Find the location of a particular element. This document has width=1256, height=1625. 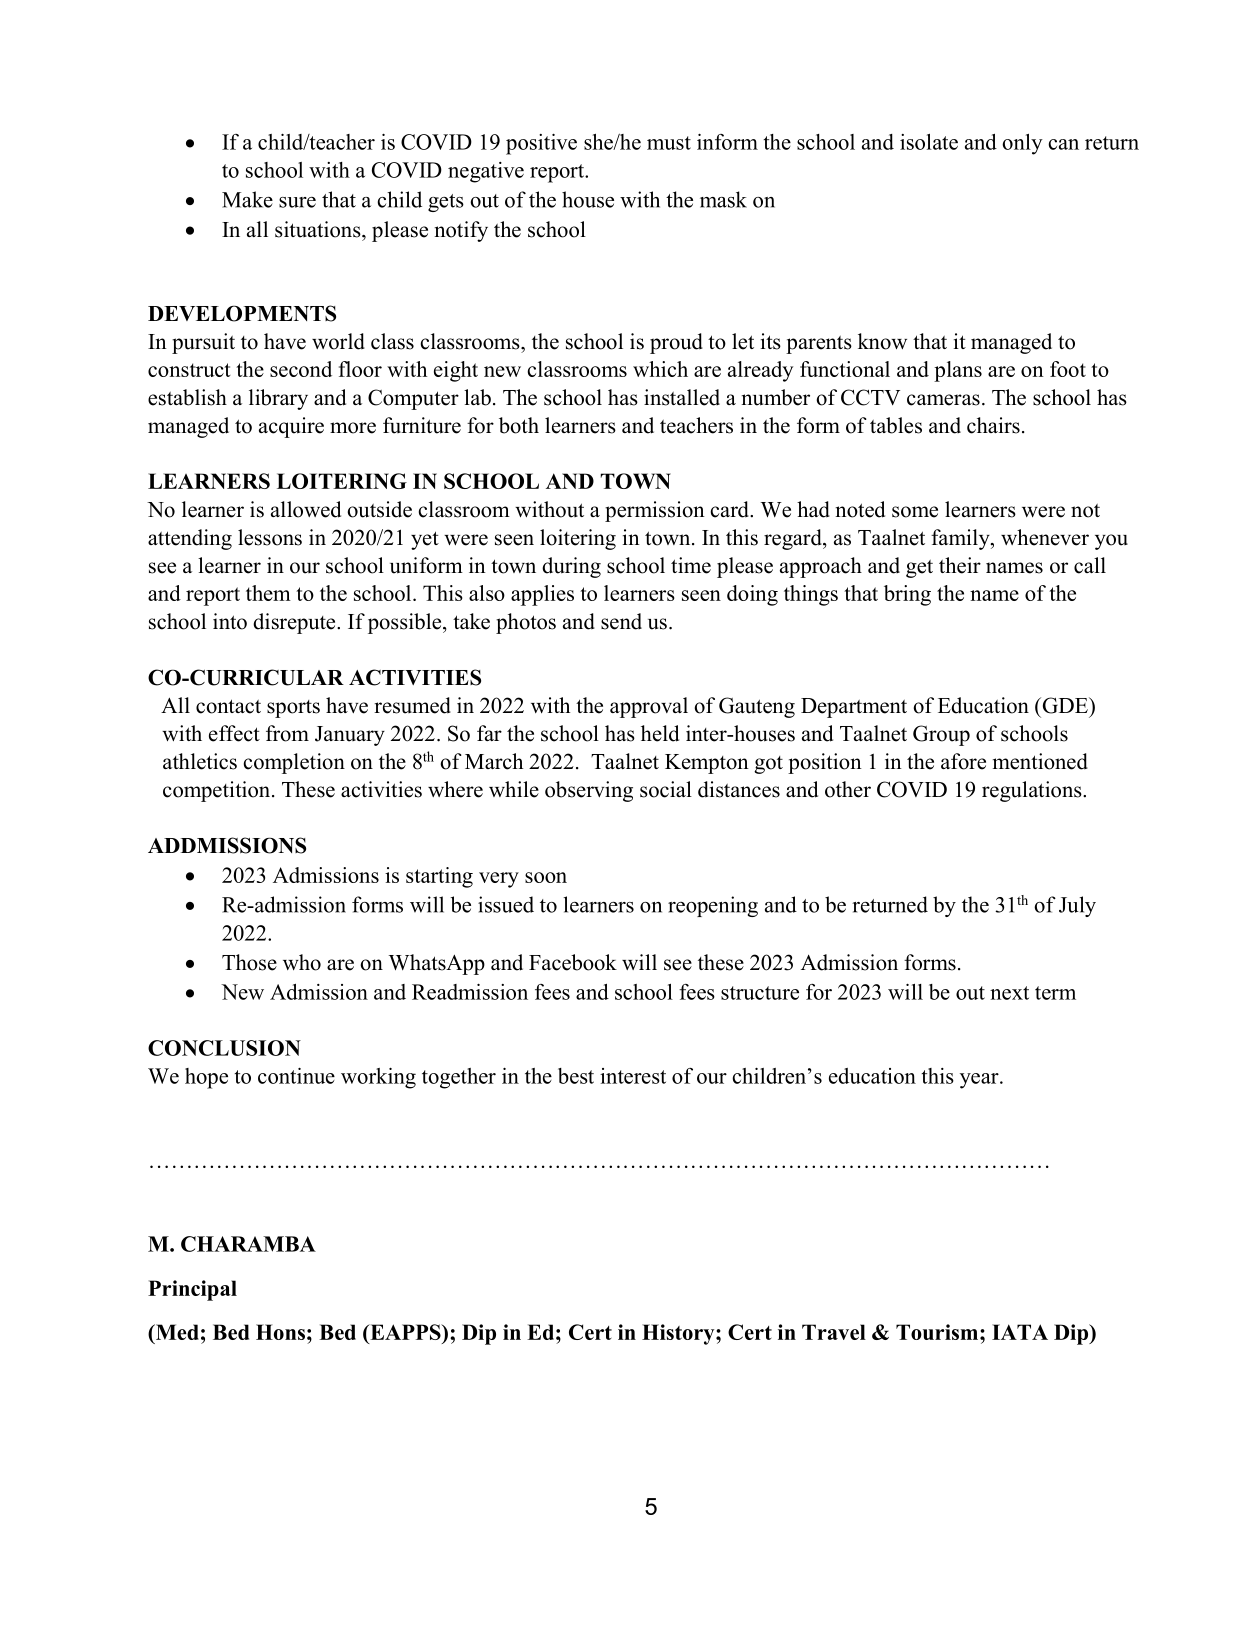

reopening is located at coordinates (713, 906).
